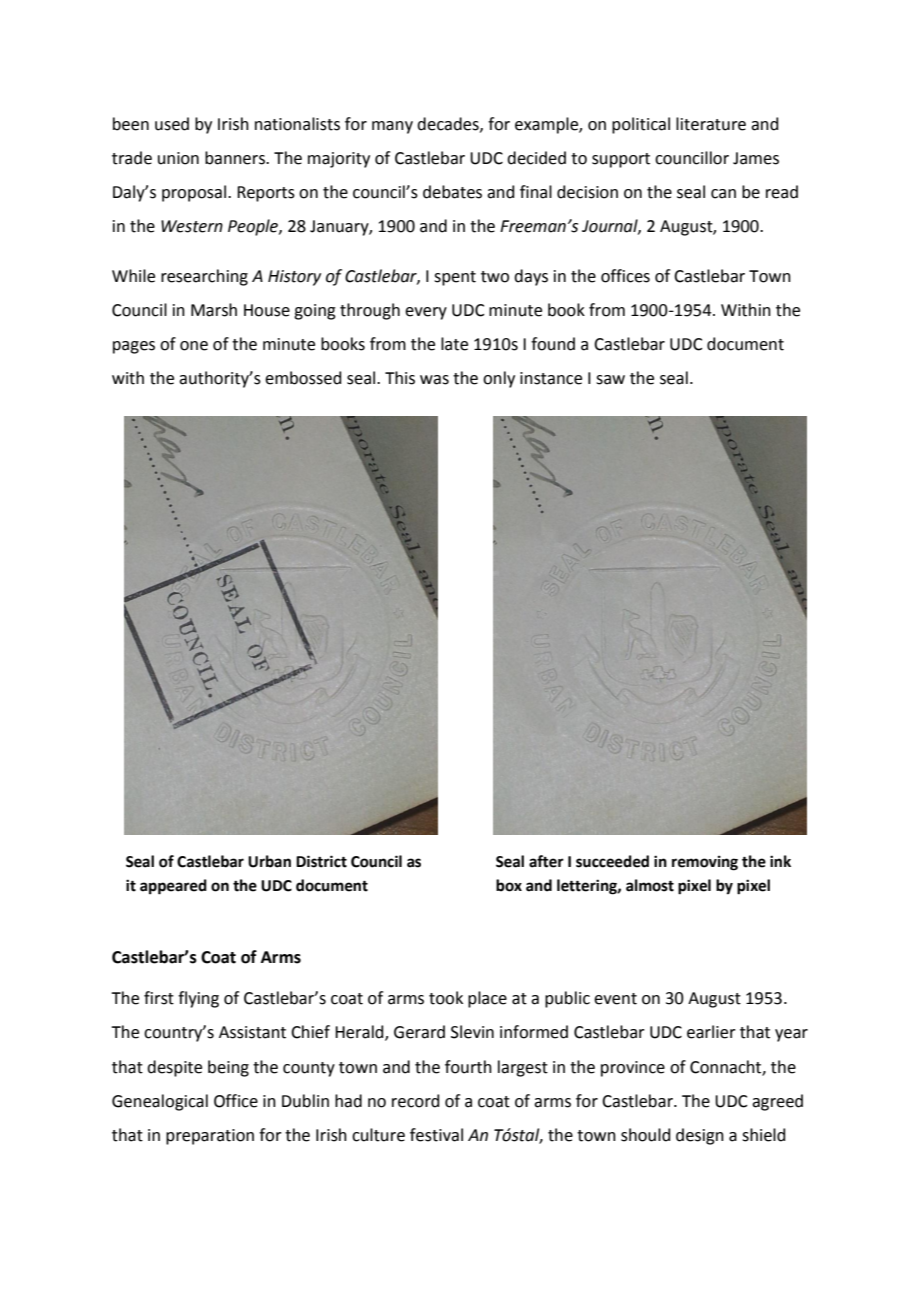 The height and width of the document is (1308, 924). Describe the element at coordinates (178, 158) in the document. I see `union` at that location.
